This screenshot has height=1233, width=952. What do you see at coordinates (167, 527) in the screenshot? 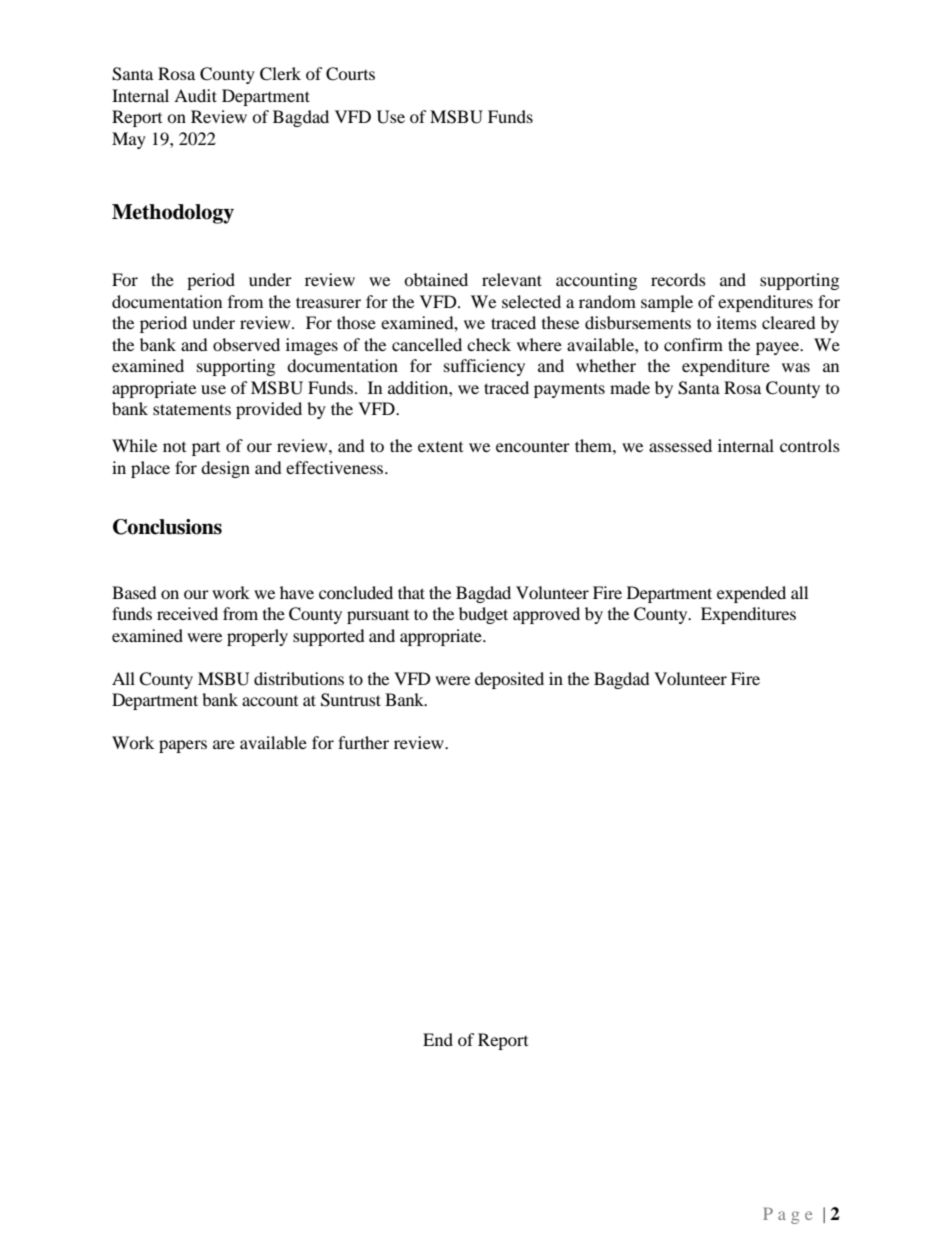
I see `Conclusions` at bounding box center [167, 527].
